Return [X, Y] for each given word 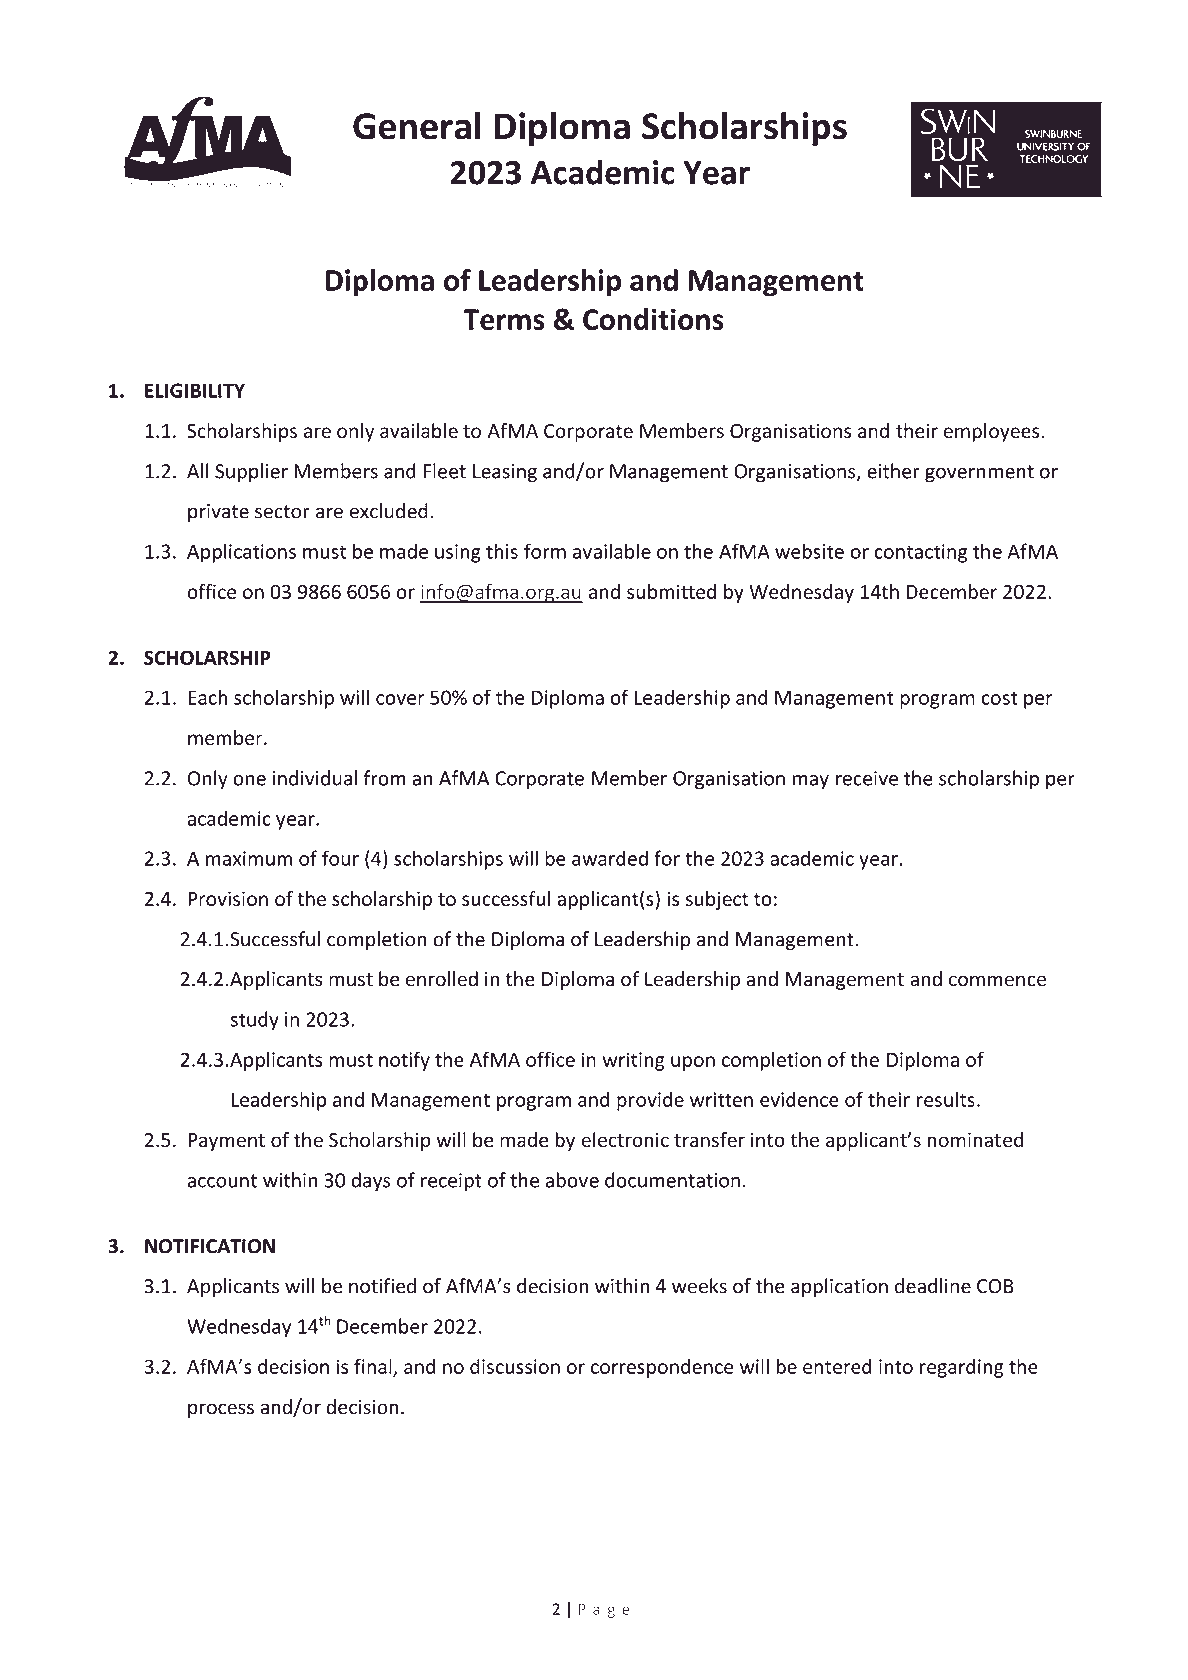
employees [992, 432]
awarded [610, 858]
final [374, 1367]
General [417, 125]
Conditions [653, 319]
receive [867, 778]
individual [315, 778]
